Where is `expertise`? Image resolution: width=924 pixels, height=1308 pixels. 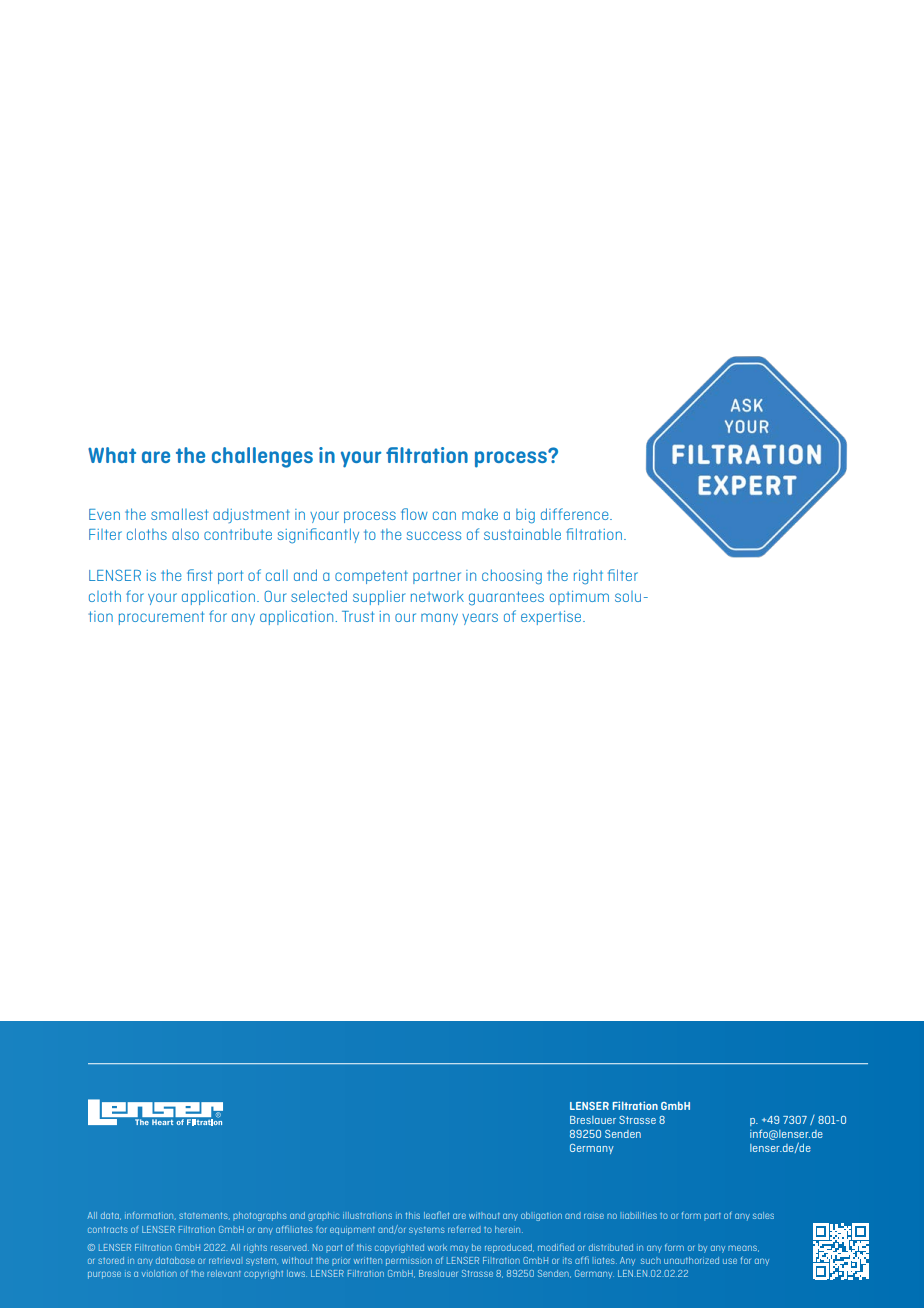
expertise is located at coordinates (552, 618).
